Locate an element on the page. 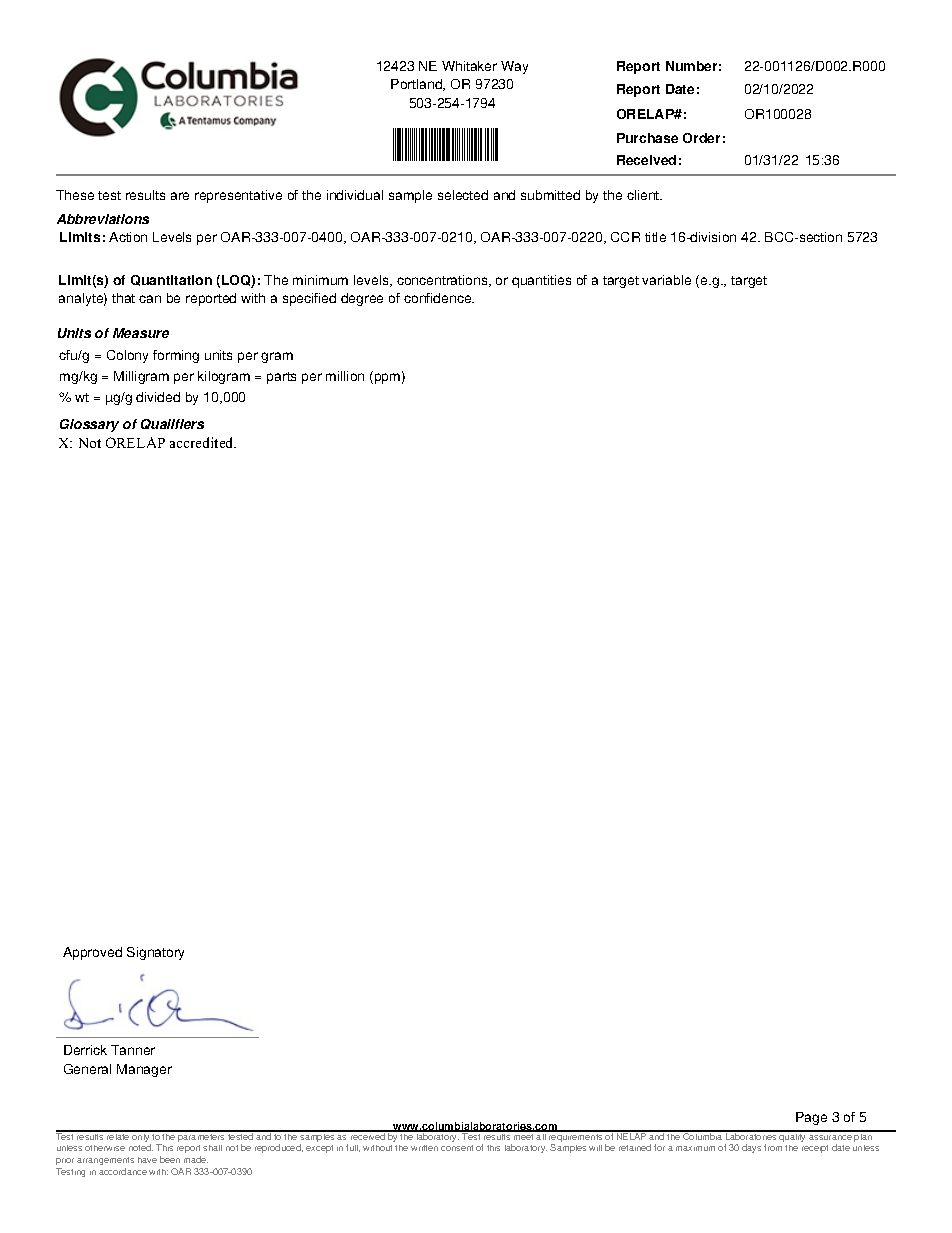 The width and height of the document is (952, 1233). million is located at coordinates (345, 376).
